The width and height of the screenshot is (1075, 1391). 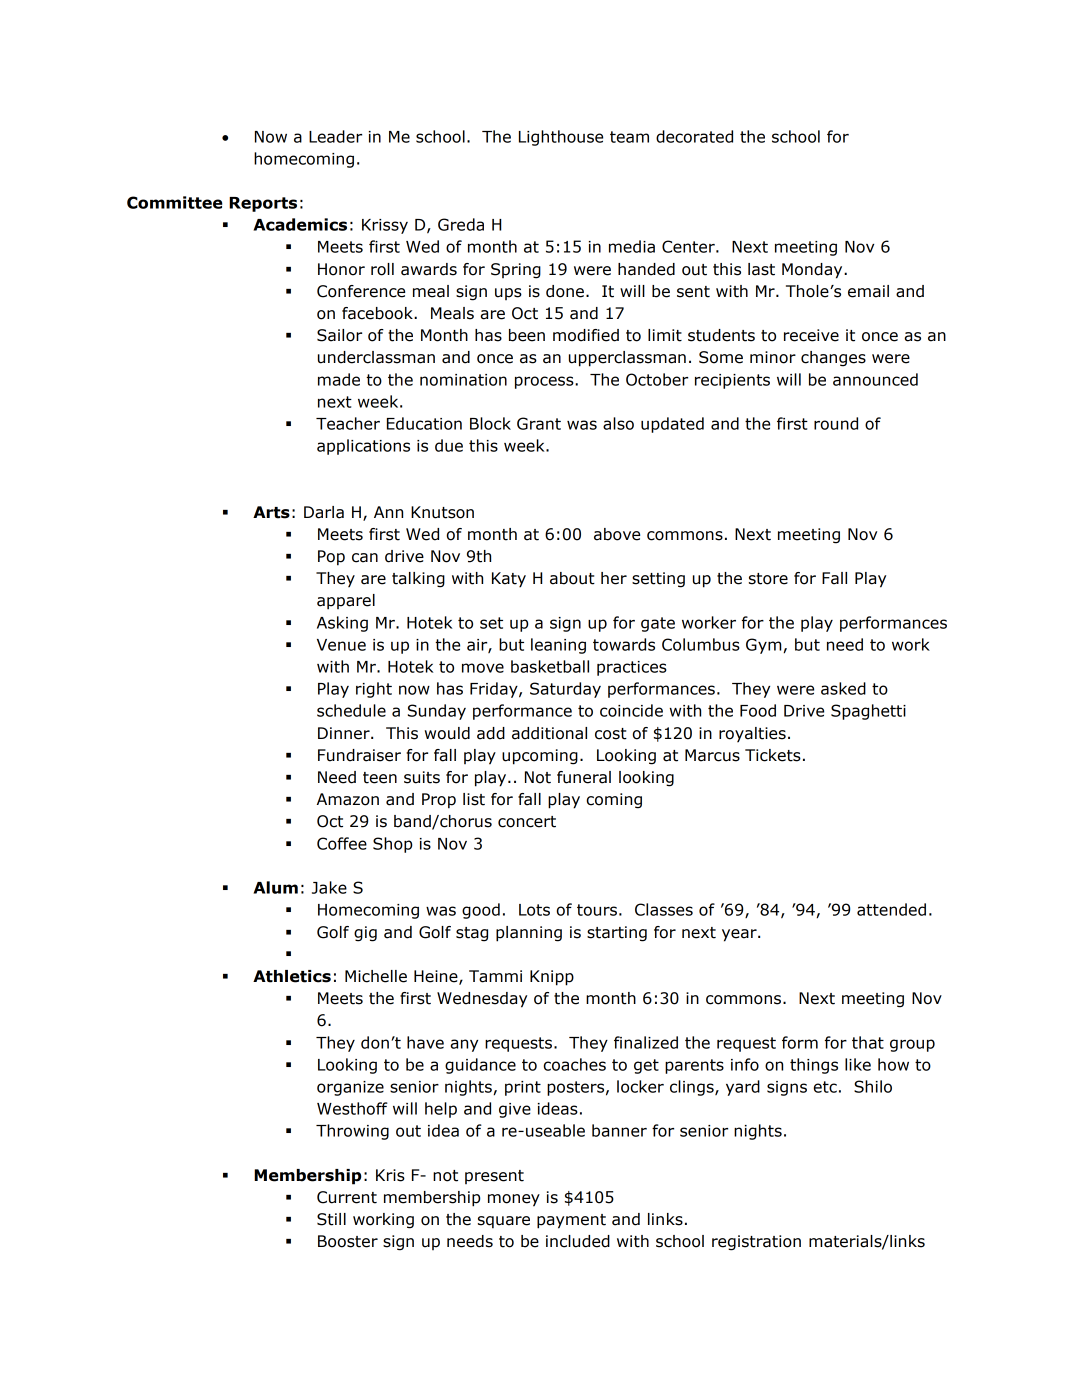 What do you see at coordinates (843, 688) in the screenshot?
I see `asked` at bounding box center [843, 688].
